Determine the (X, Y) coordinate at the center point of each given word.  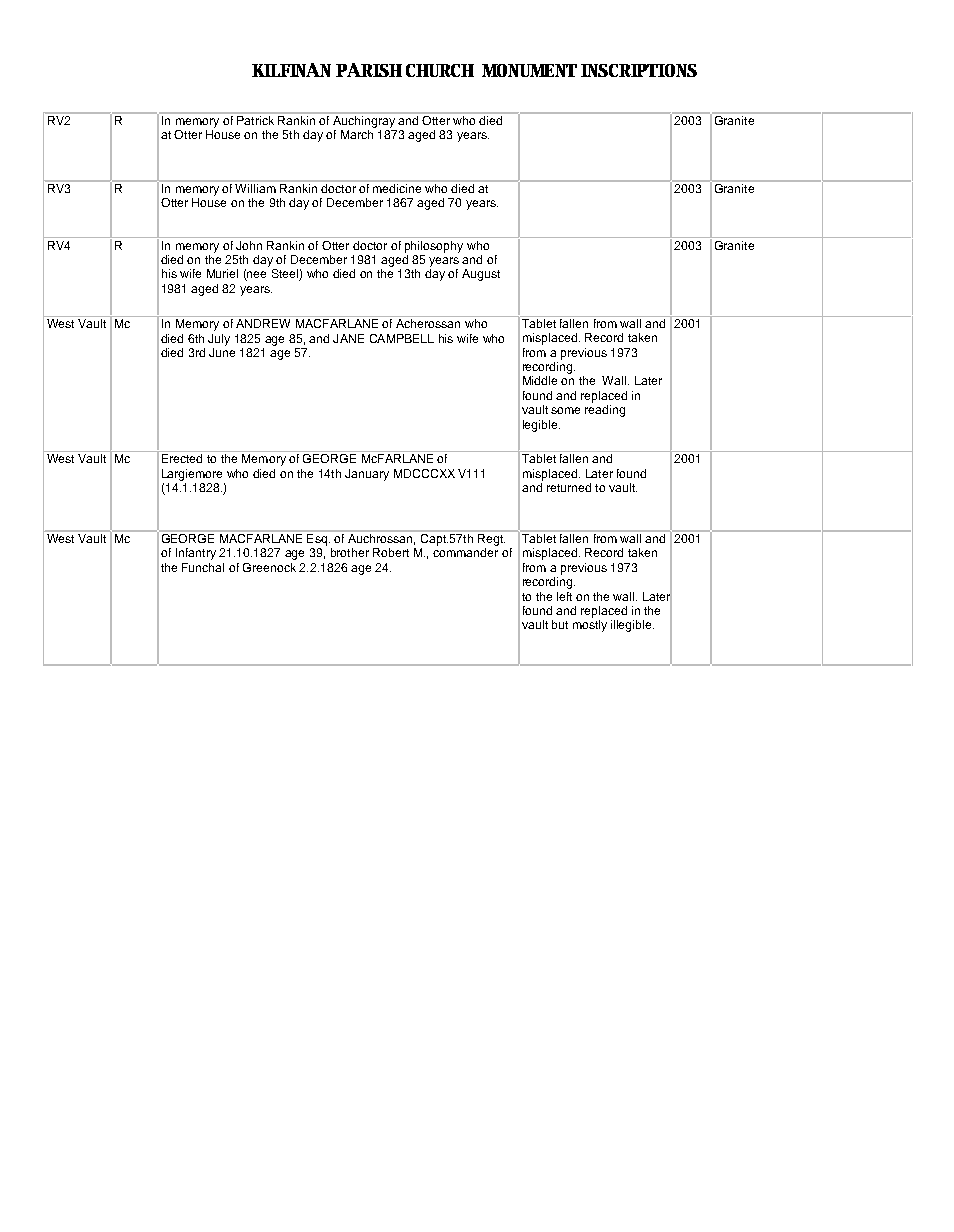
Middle (540, 380)
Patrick (256, 119)
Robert (391, 552)
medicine (397, 187)
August (481, 275)
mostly (590, 626)
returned (569, 487)
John (249, 245)
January (367, 475)
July (219, 340)
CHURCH (440, 70)
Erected (182, 458)
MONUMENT (529, 70)
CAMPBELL (402, 338)
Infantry (196, 554)
